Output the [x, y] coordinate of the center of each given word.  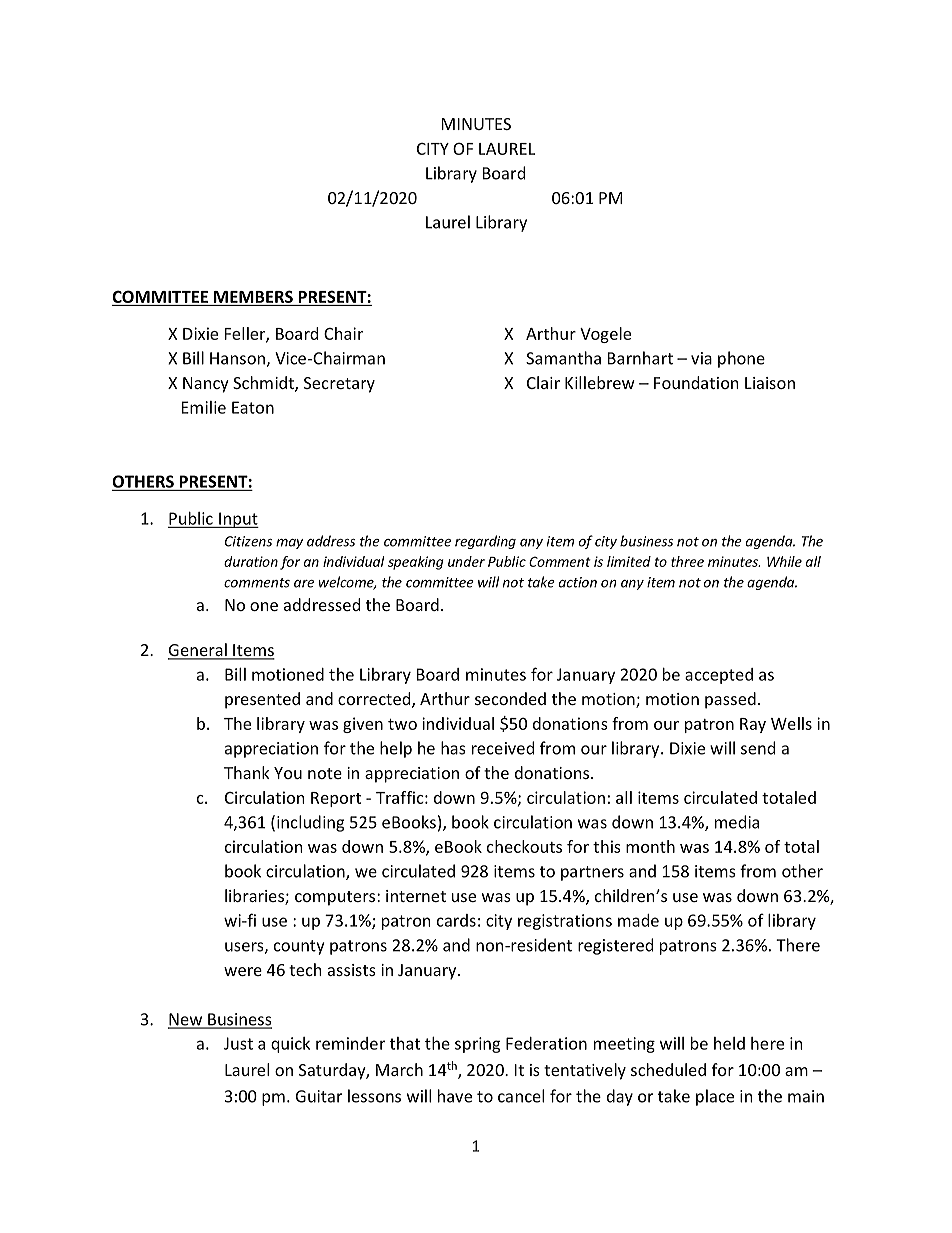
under [466, 561]
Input [238, 520]
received [503, 748]
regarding [485, 542]
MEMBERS [253, 296]
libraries [255, 897]
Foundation [696, 382]
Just [238, 1043]
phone [741, 359]
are [304, 584]
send [758, 748]
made [638, 920]
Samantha [563, 358]
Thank [247, 772]
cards [456, 920]
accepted [719, 676]
